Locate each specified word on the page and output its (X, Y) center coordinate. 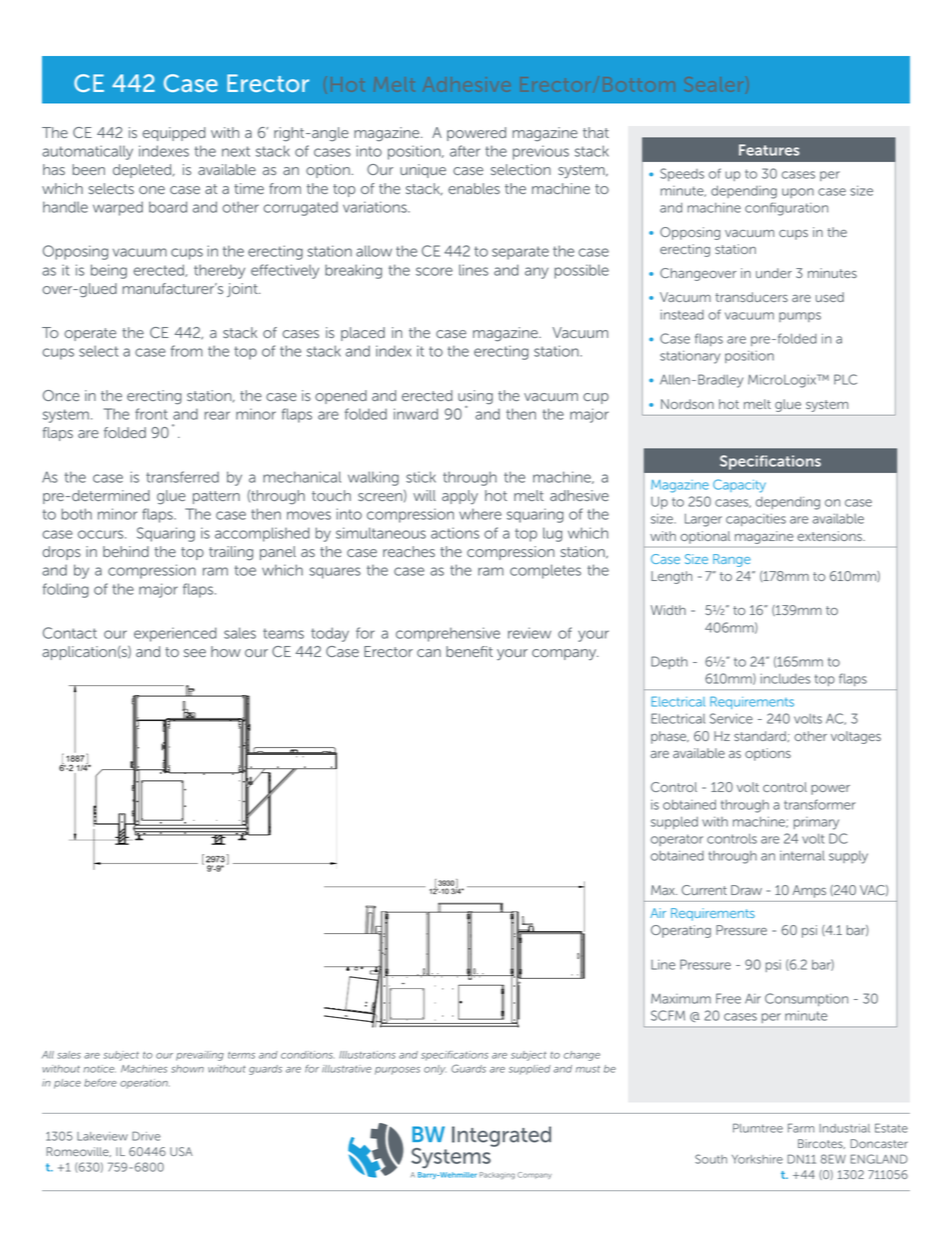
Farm (801, 1128)
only (435, 1070)
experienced (175, 634)
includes (785, 679)
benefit (469, 651)
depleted (143, 171)
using (475, 398)
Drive (146, 1136)
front (151, 414)
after (465, 151)
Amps (809, 891)
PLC (845, 379)
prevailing (200, 1056)
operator (677, 840)
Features (769, 150)
